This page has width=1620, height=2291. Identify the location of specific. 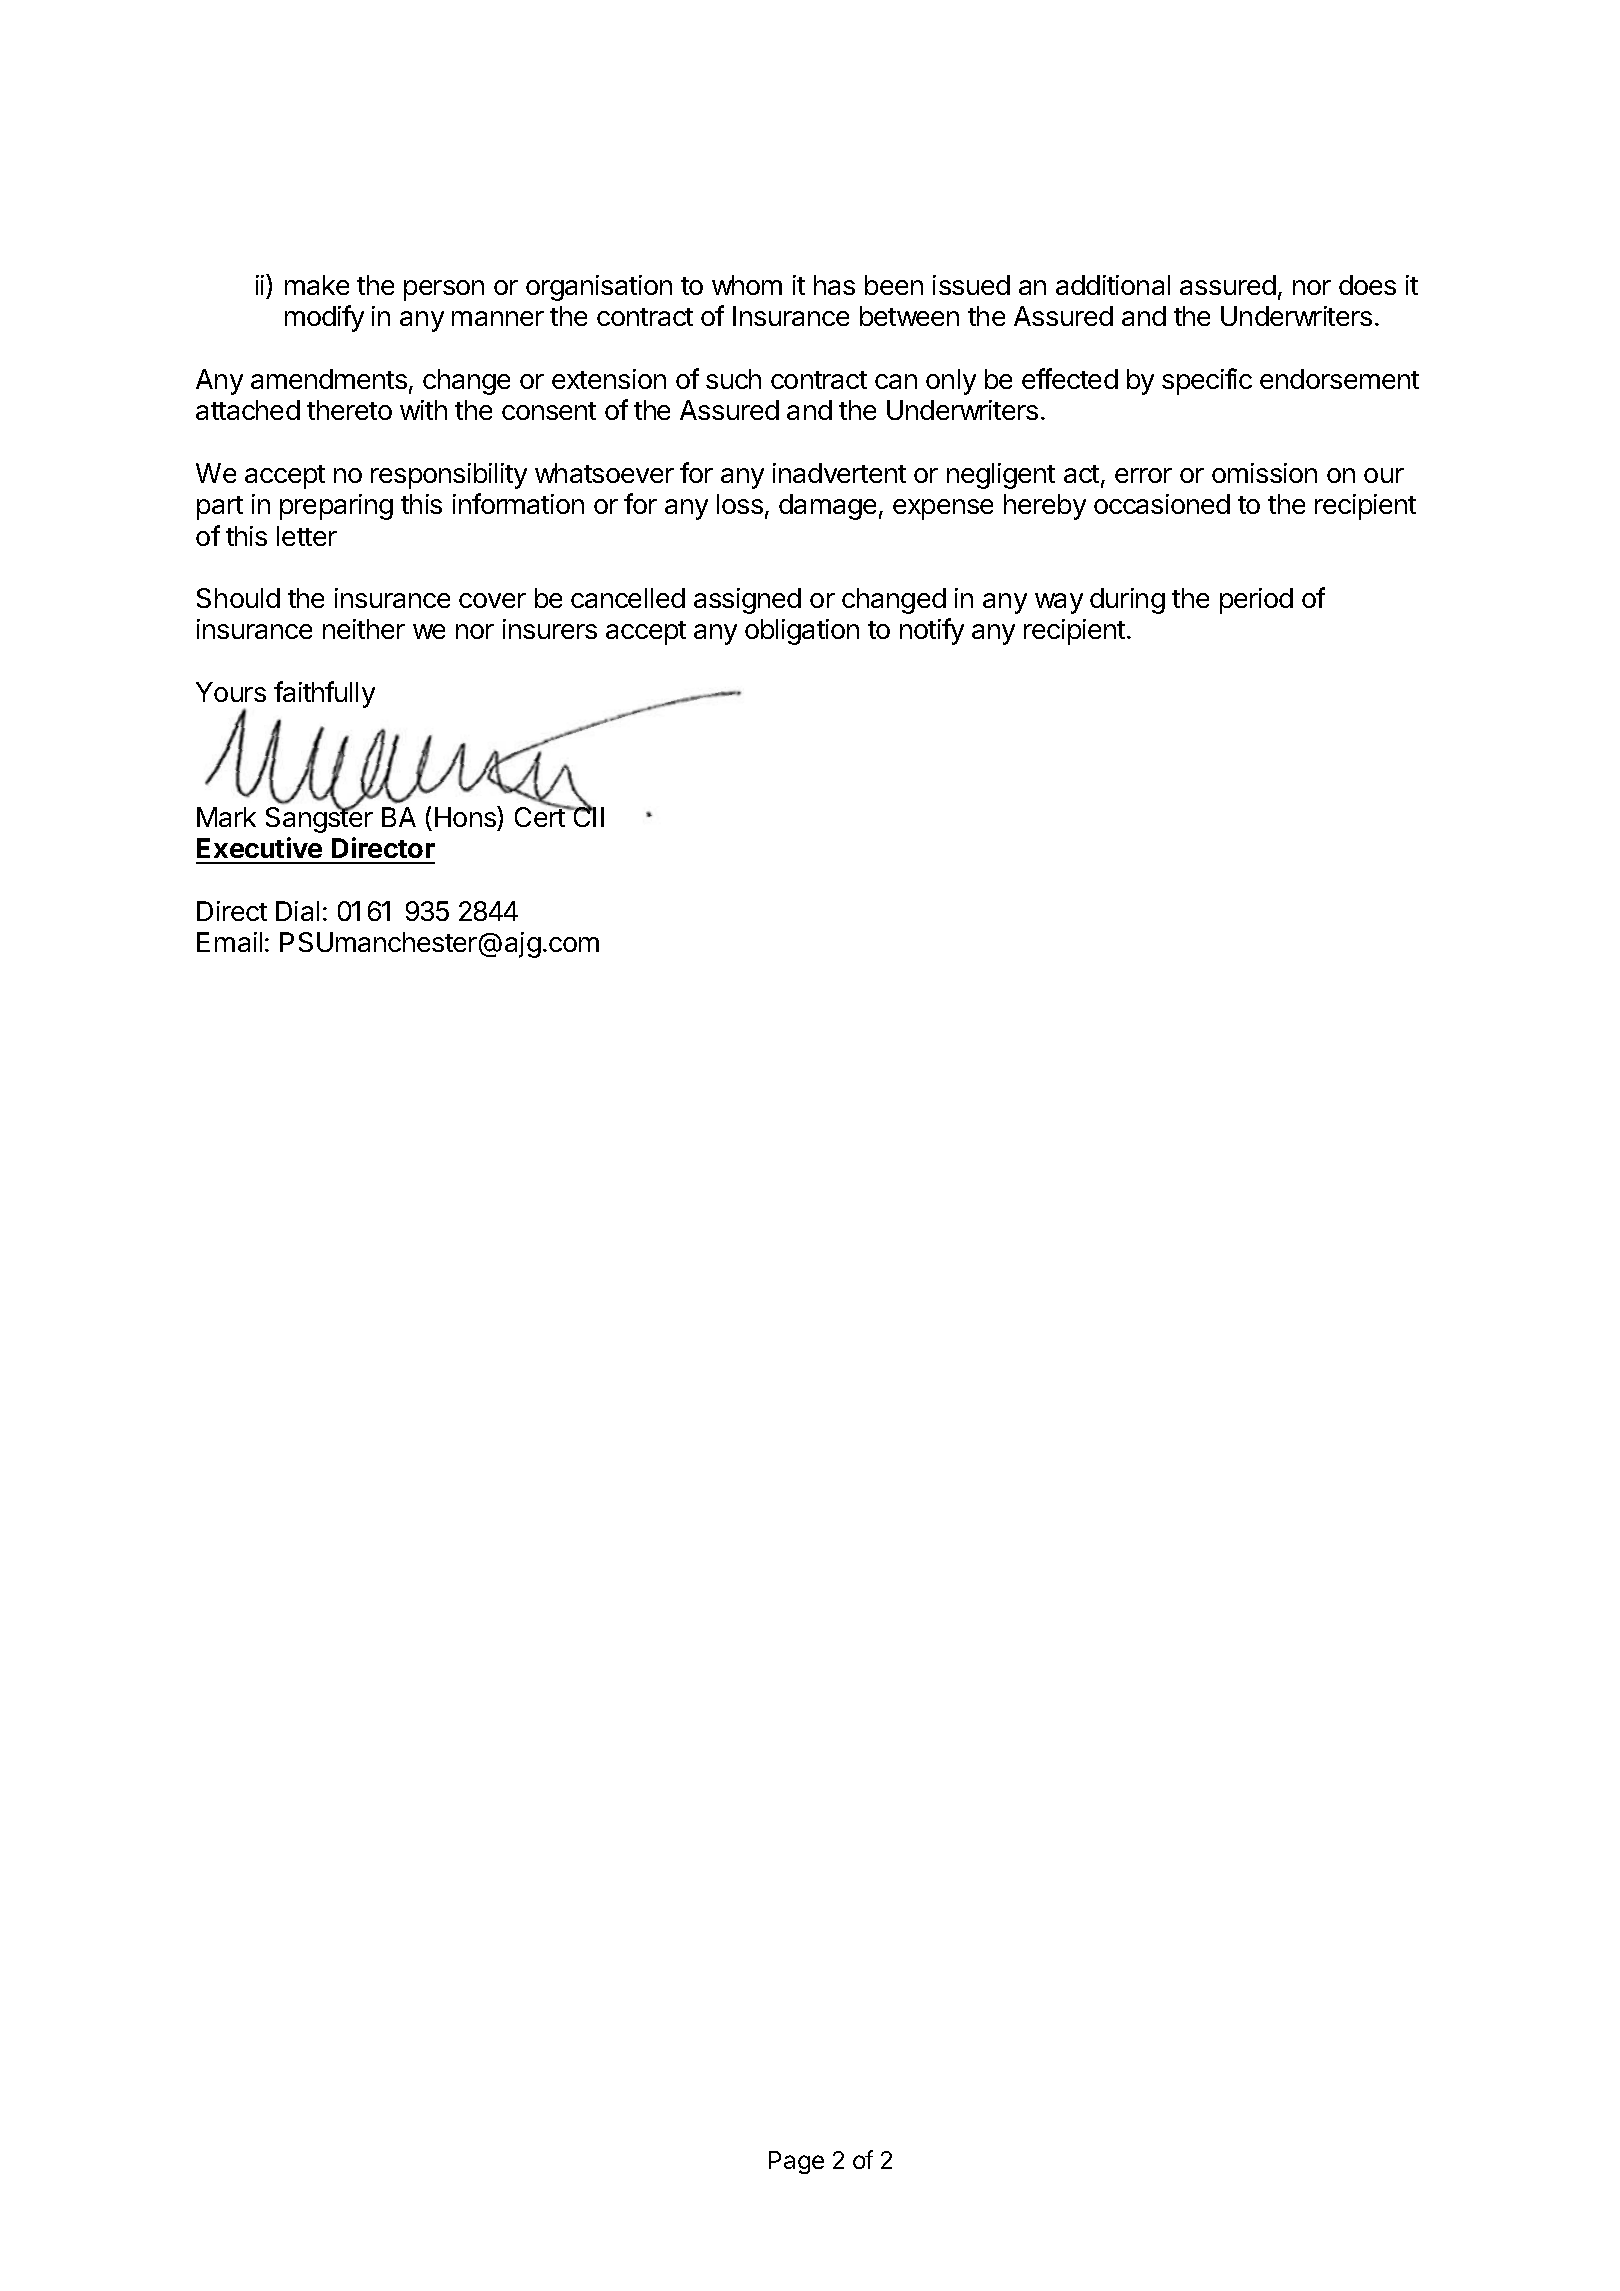
(1207, 381).
